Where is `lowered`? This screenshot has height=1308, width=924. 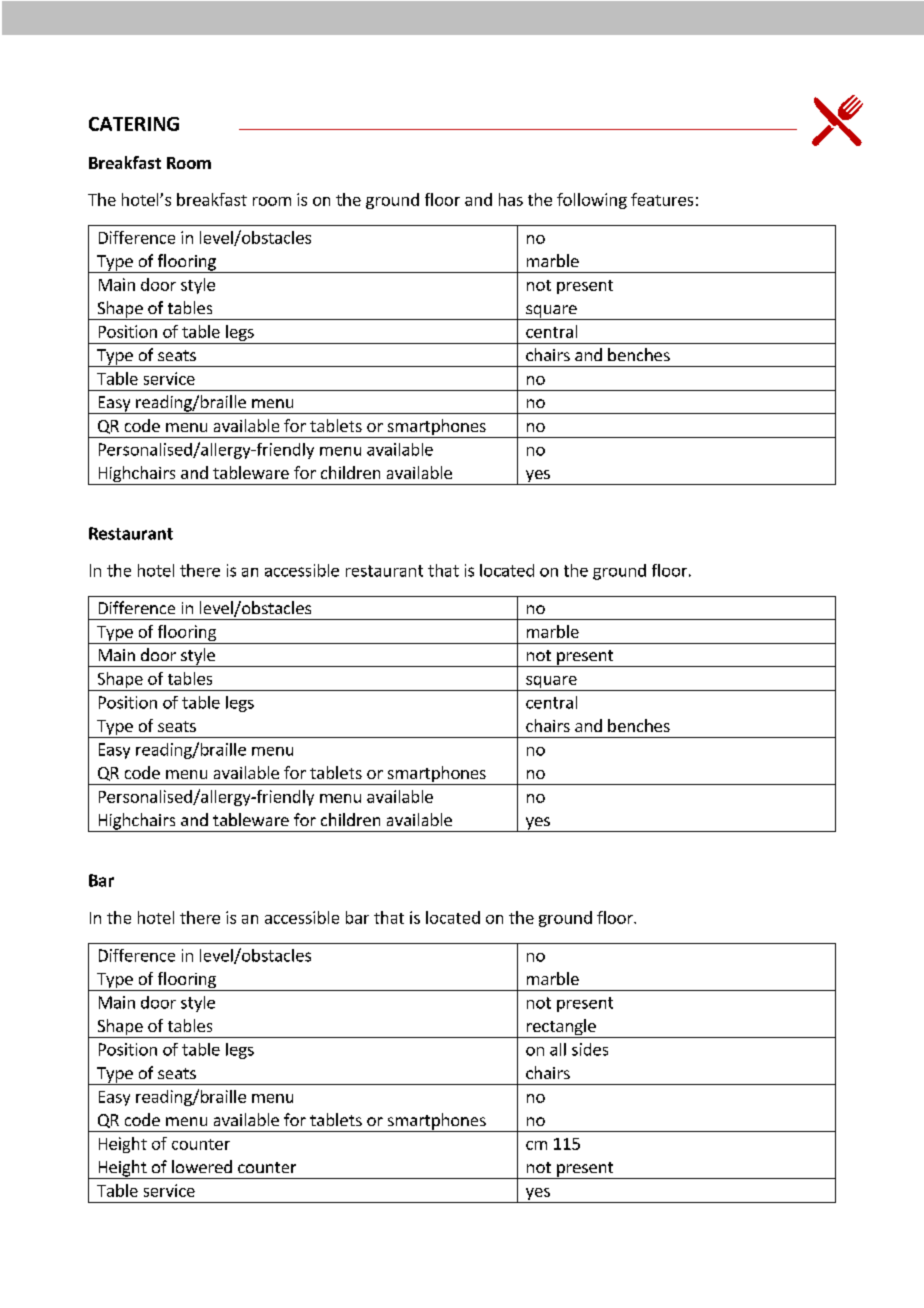
lowered is located at coordinates (202, 1166).
